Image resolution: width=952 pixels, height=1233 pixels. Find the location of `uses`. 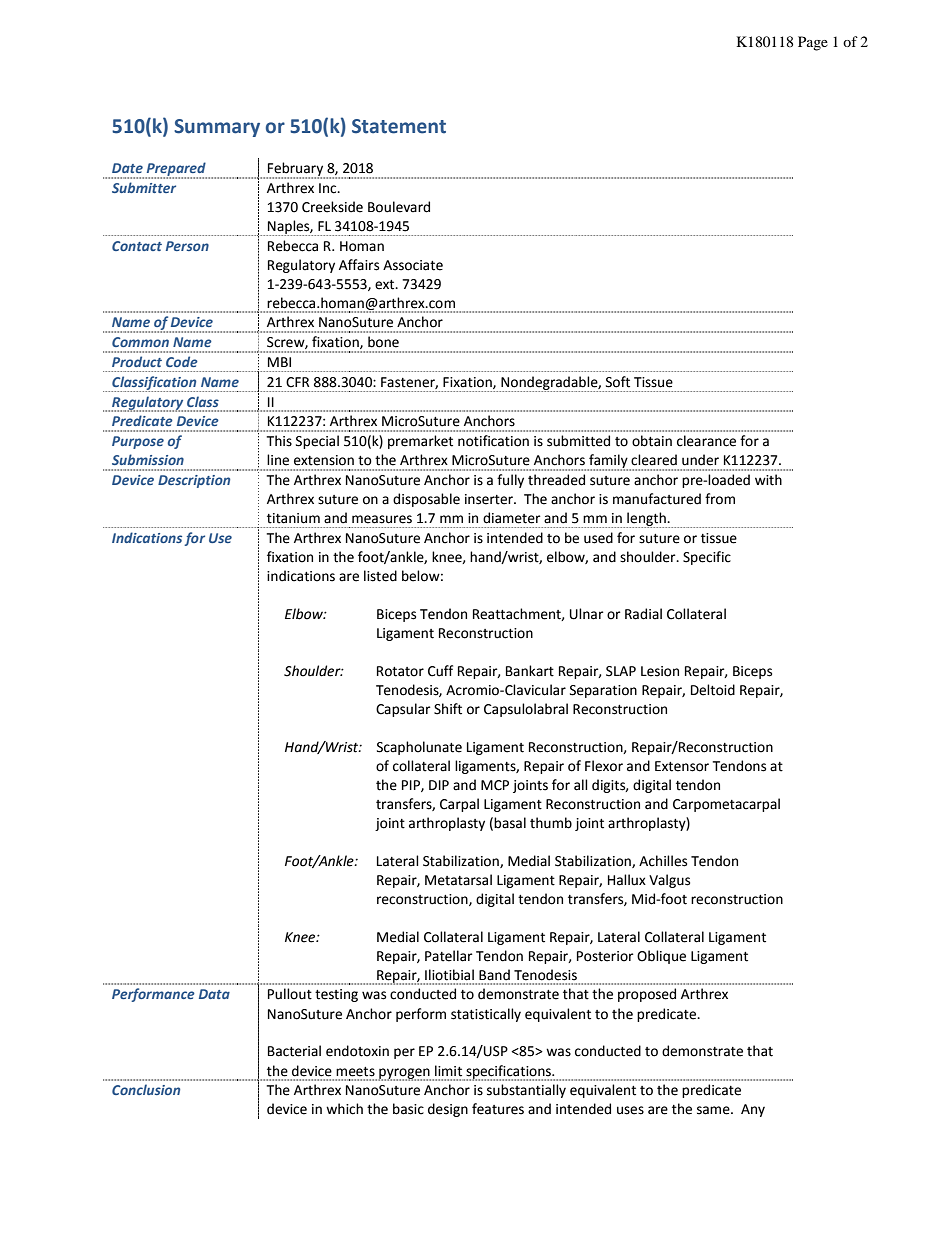

uses is located at coordinates (630, 1110).
